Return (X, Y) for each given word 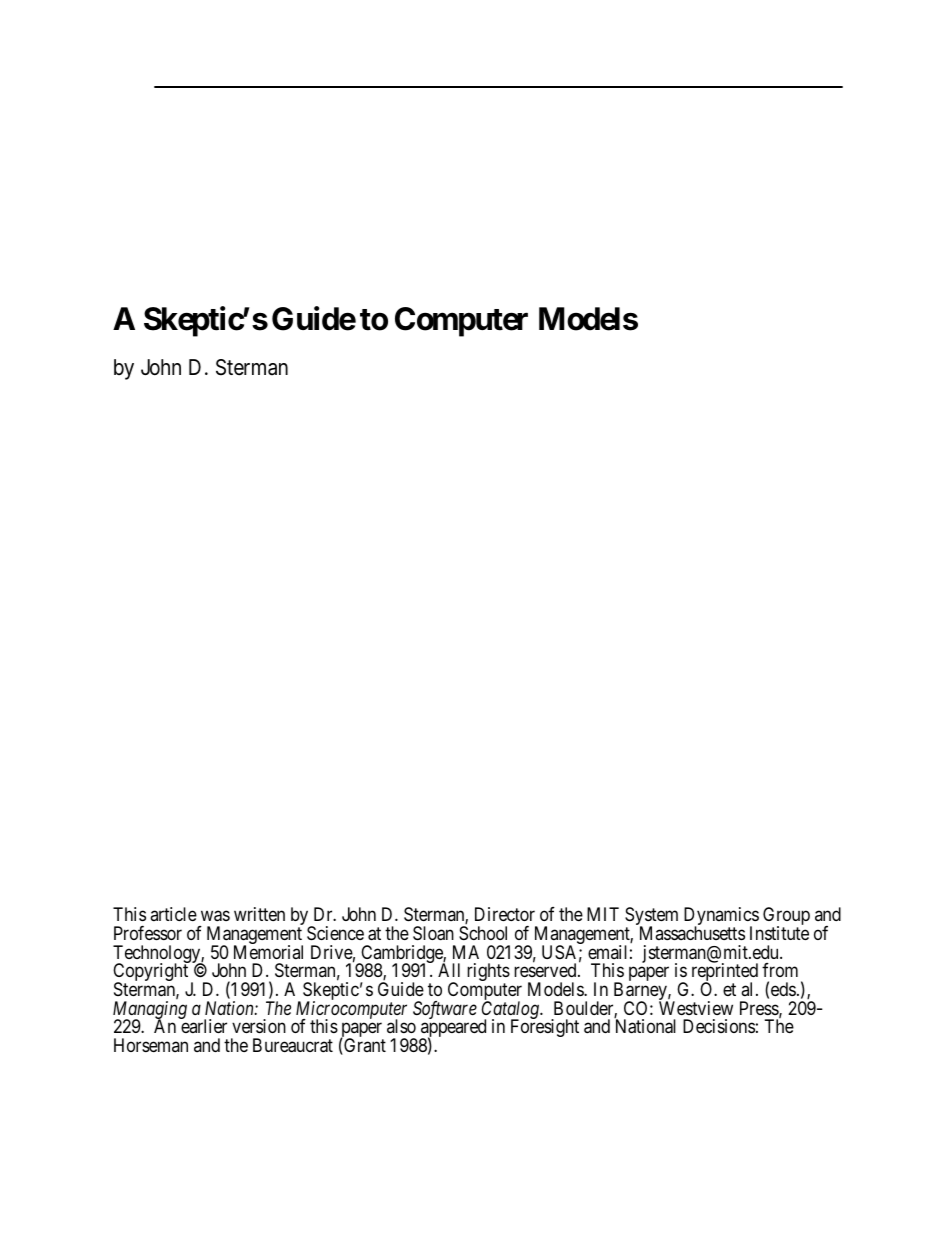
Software (445, 1010)
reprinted (725, 973)
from (780, 970)
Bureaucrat (293, 1045)
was (215, 916)
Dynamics (721, 917)
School (483, 933)
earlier (203, 1025)
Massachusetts (692, 933)
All (449, 970)
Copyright (151, 973)
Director (505, 914)
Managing (150, 1011)
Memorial (268, 952)
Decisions (719, 1026)
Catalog (511, 1011)
